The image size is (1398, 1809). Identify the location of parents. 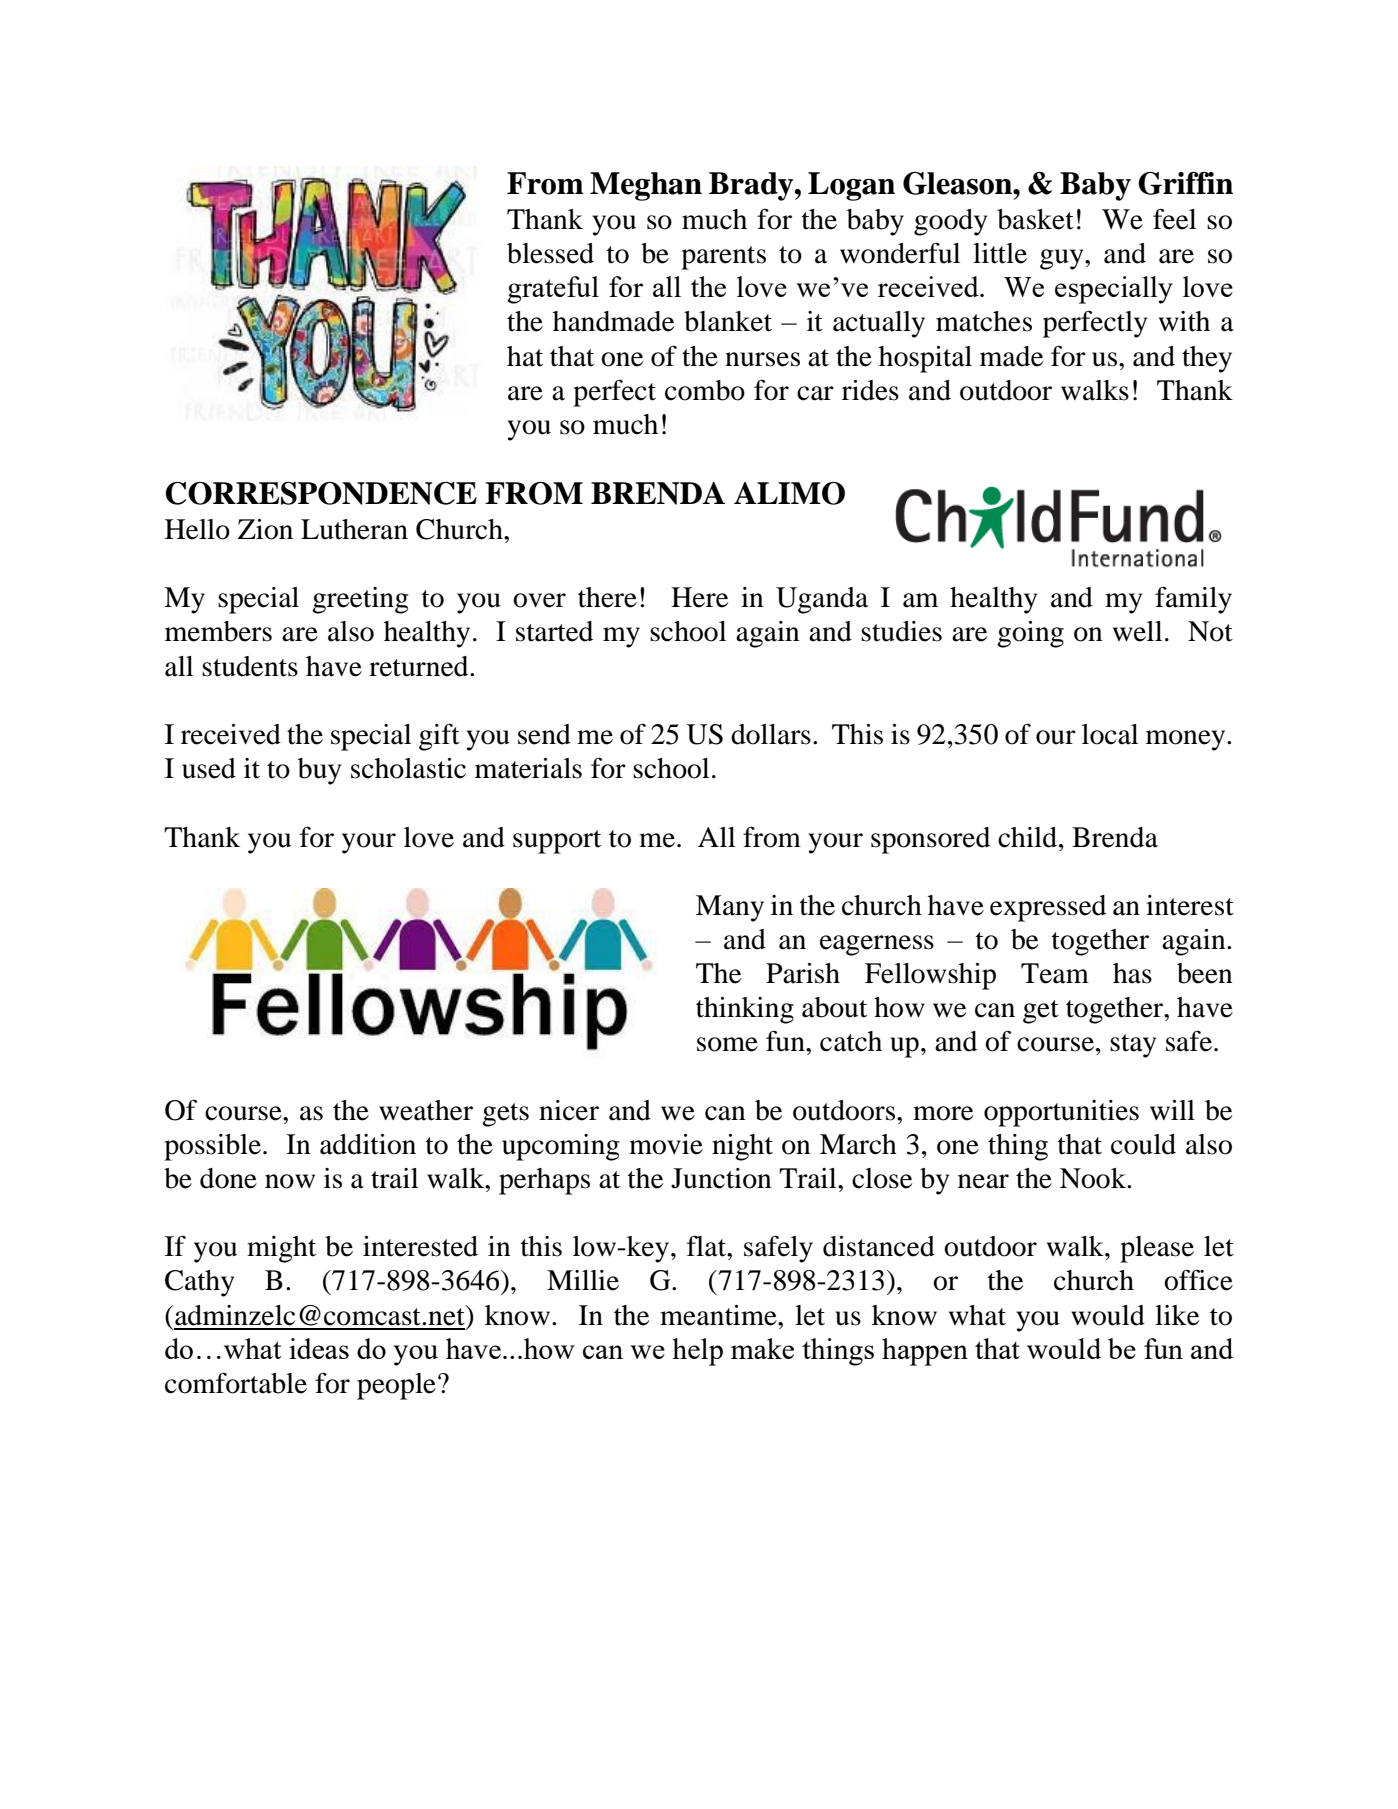
(723, 258).
